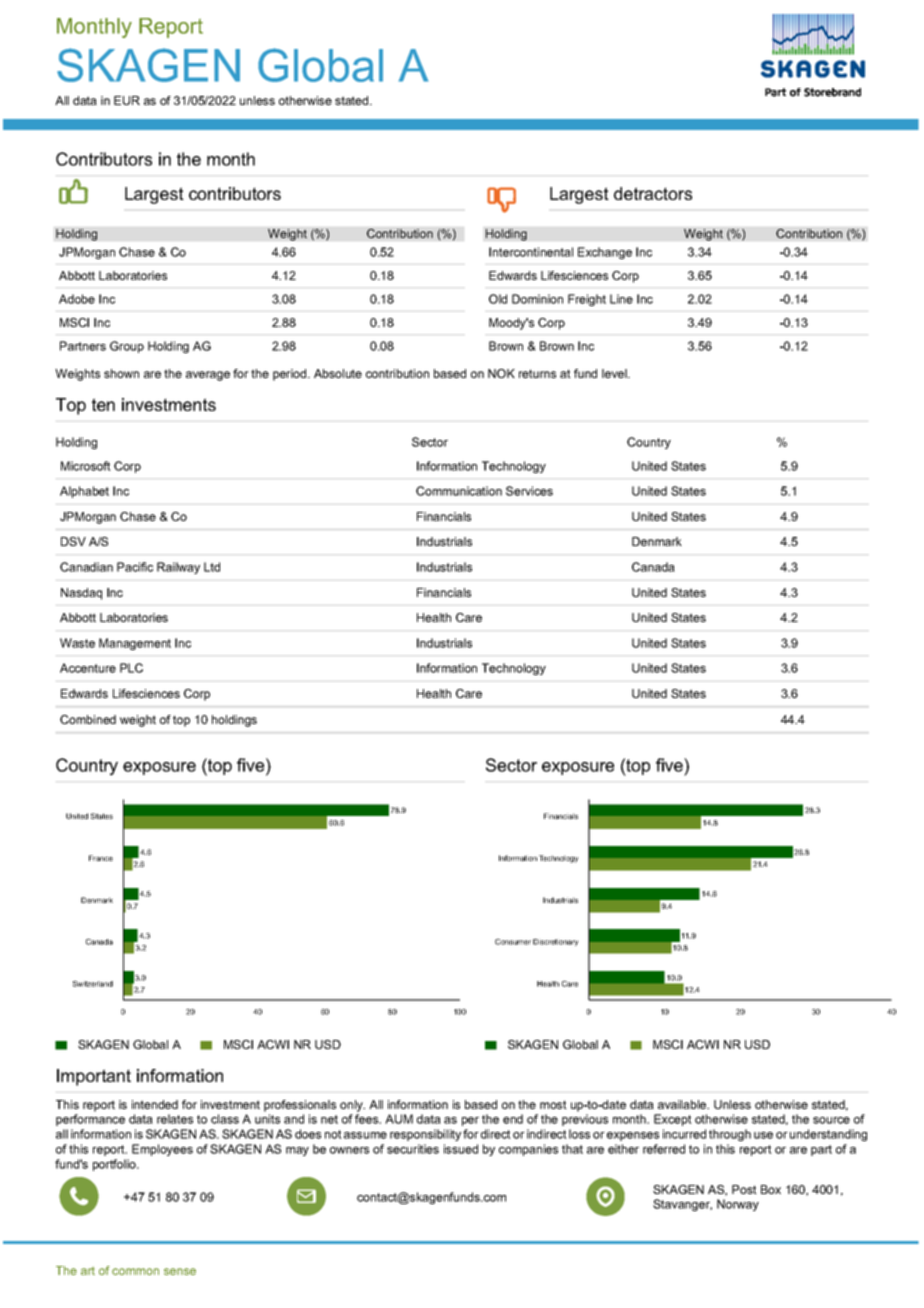 The height and width of the screenshot is (1308, 924). Describe the element at coordinates (529, 491) in the screenshot. I see `Services` at that location.
